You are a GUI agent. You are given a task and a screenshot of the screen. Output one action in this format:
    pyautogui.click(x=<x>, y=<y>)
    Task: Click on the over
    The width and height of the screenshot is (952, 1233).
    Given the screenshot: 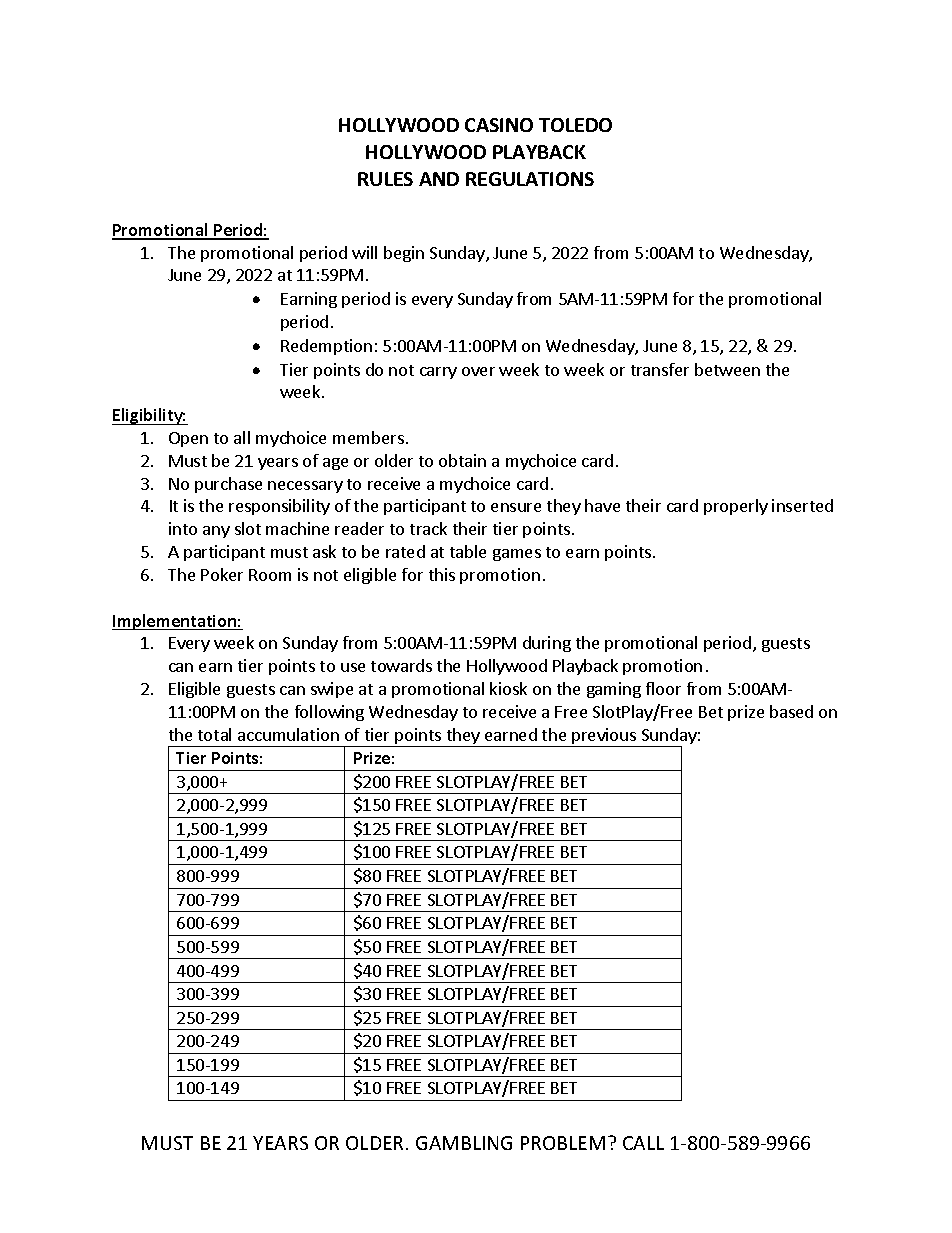 What is the action you would take?
    pyautogui.click(x=478, y=371)
